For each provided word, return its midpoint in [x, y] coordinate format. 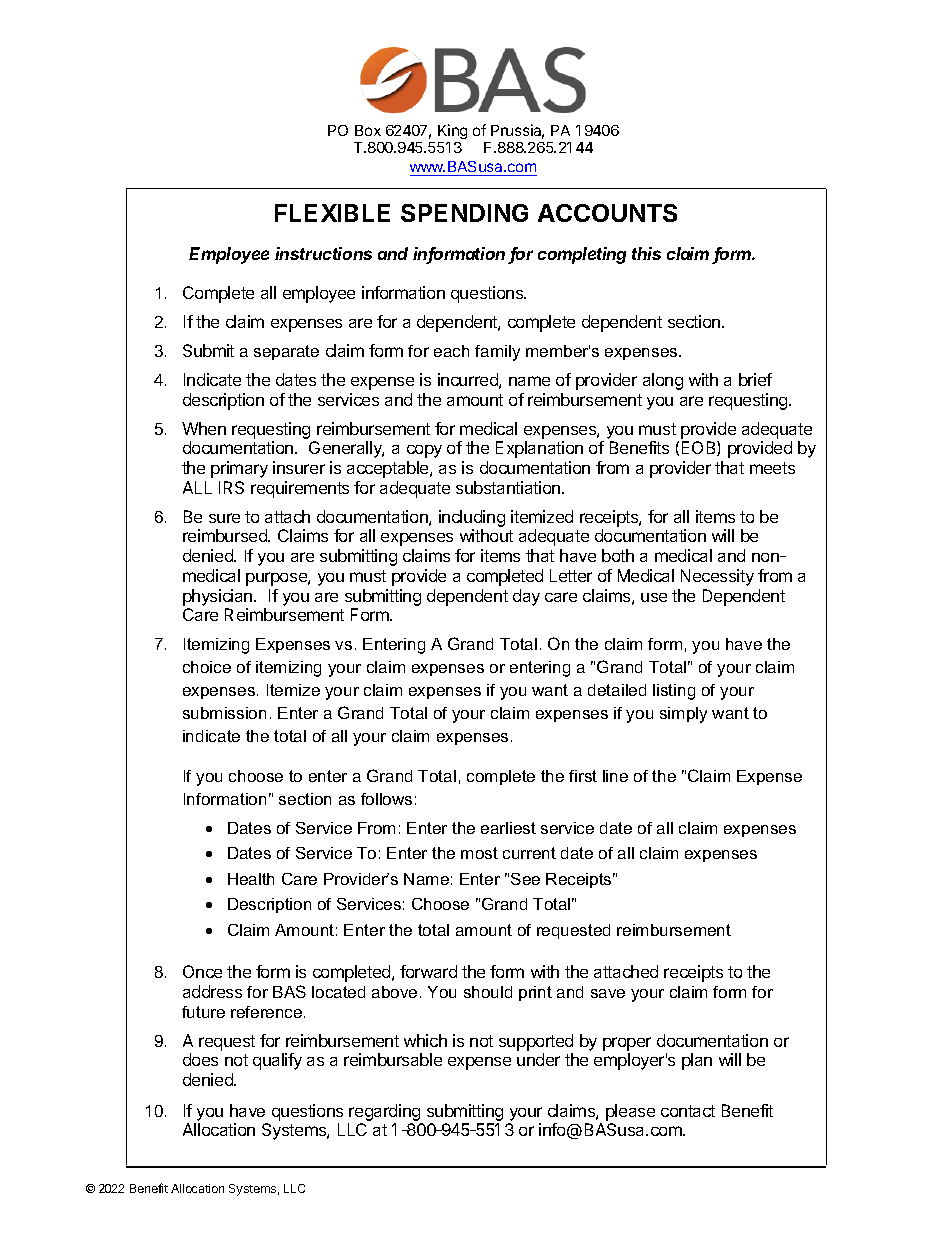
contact [688, 1111]
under [538, 1059]
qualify [277, 1061]
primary [239, 469]
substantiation [509, 487]
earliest [508, 828]
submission [224, 713]
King [452, 131]
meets [772, 468]
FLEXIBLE [332, 213]
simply [683, 715]
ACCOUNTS [607, 213]
